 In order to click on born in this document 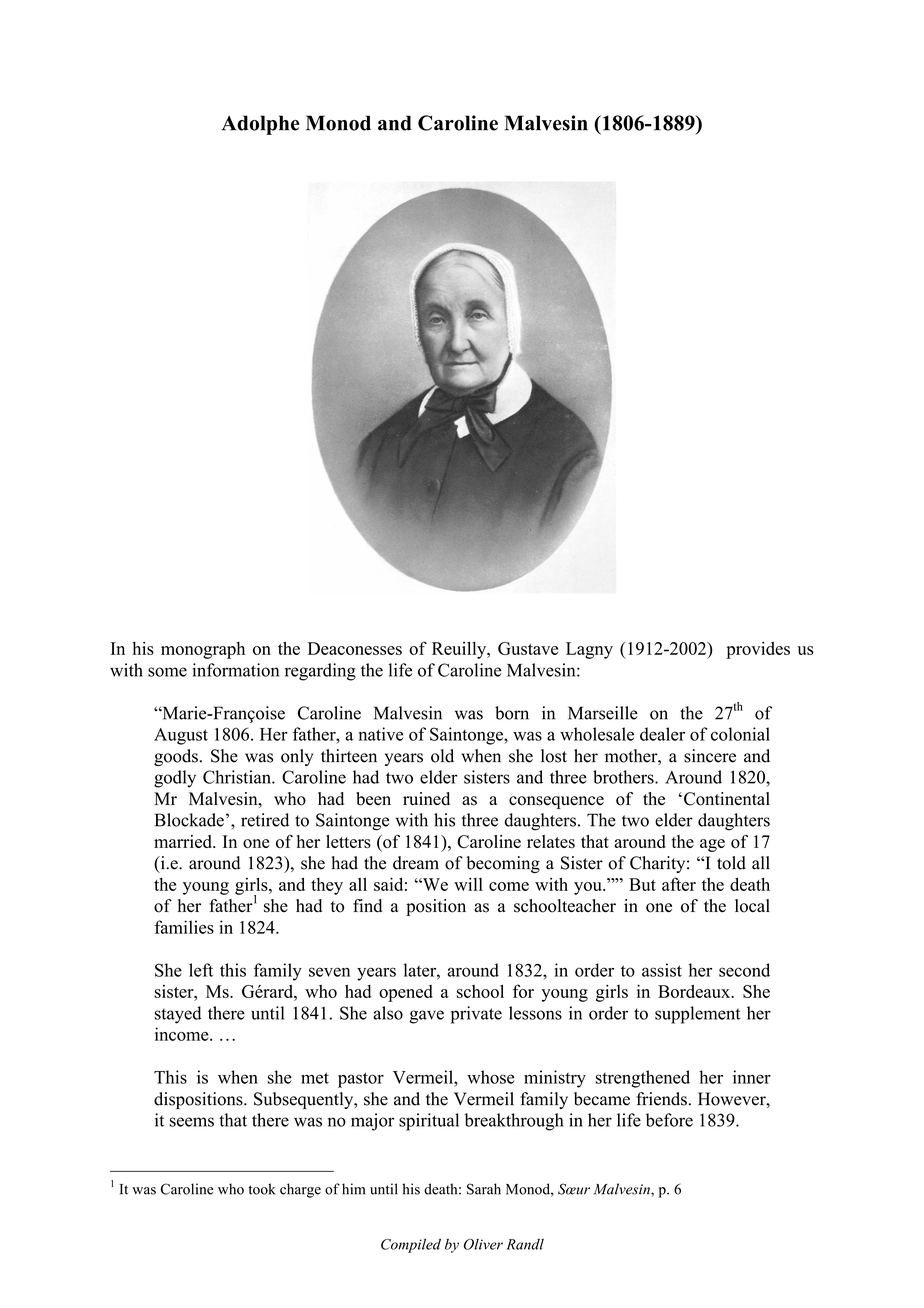, I will do `click(512, 713)`.
